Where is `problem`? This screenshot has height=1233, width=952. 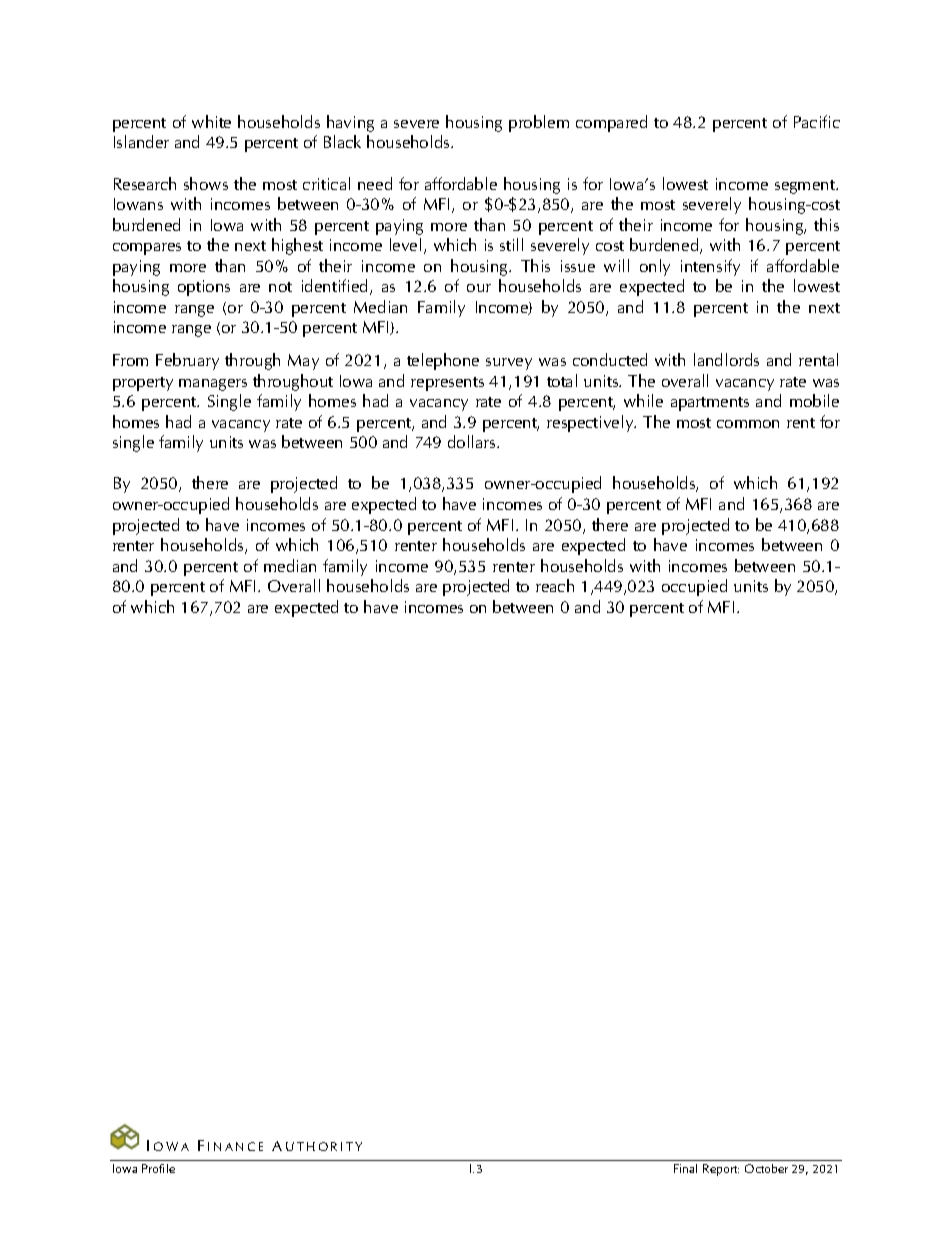 problem is located at coordinates (539, 123).
